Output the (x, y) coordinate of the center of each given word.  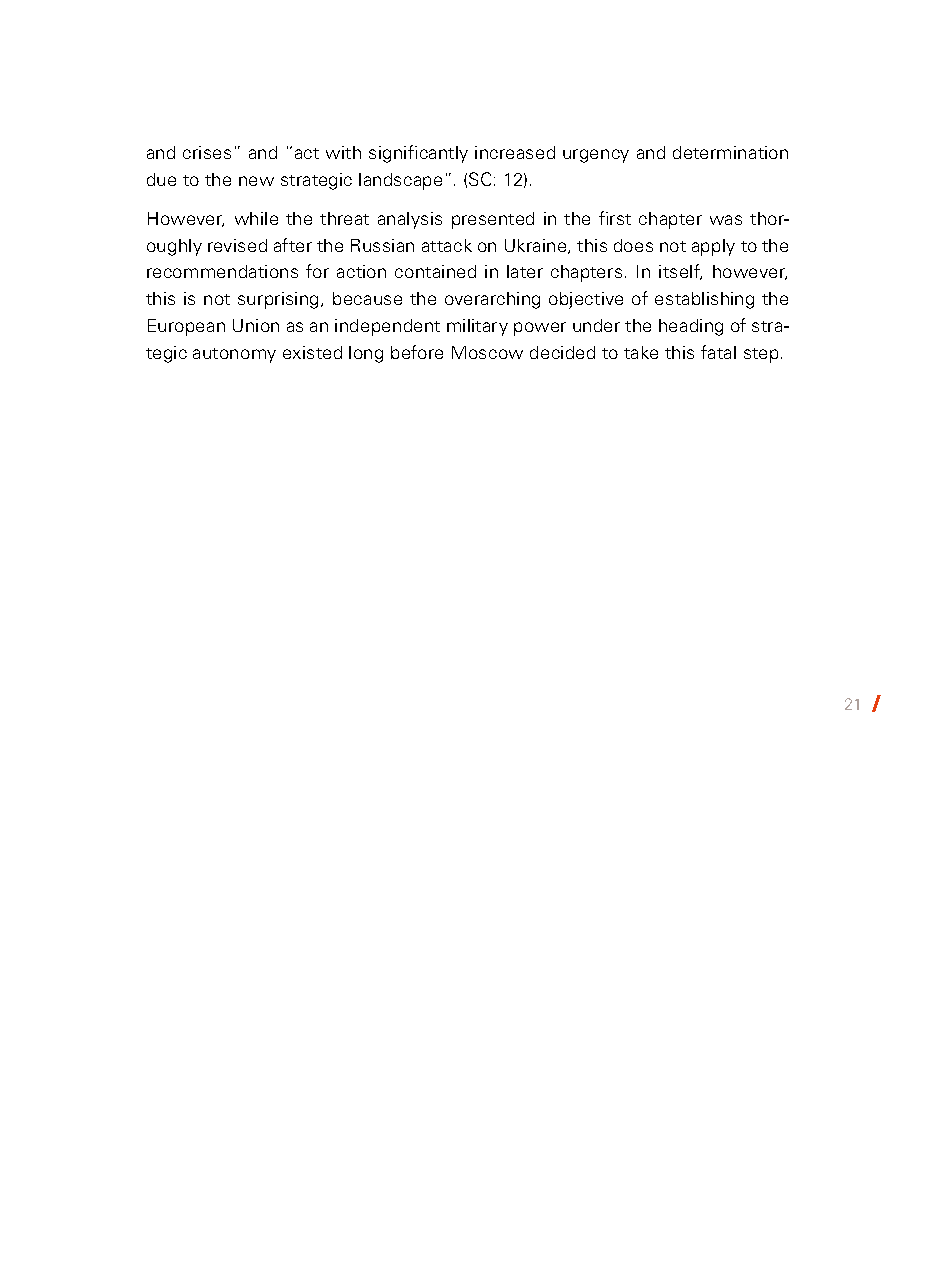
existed (312, 352)
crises (207, 152)
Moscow (487, 352)
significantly (418, 154)
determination (730, 152)
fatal (718, 352)
